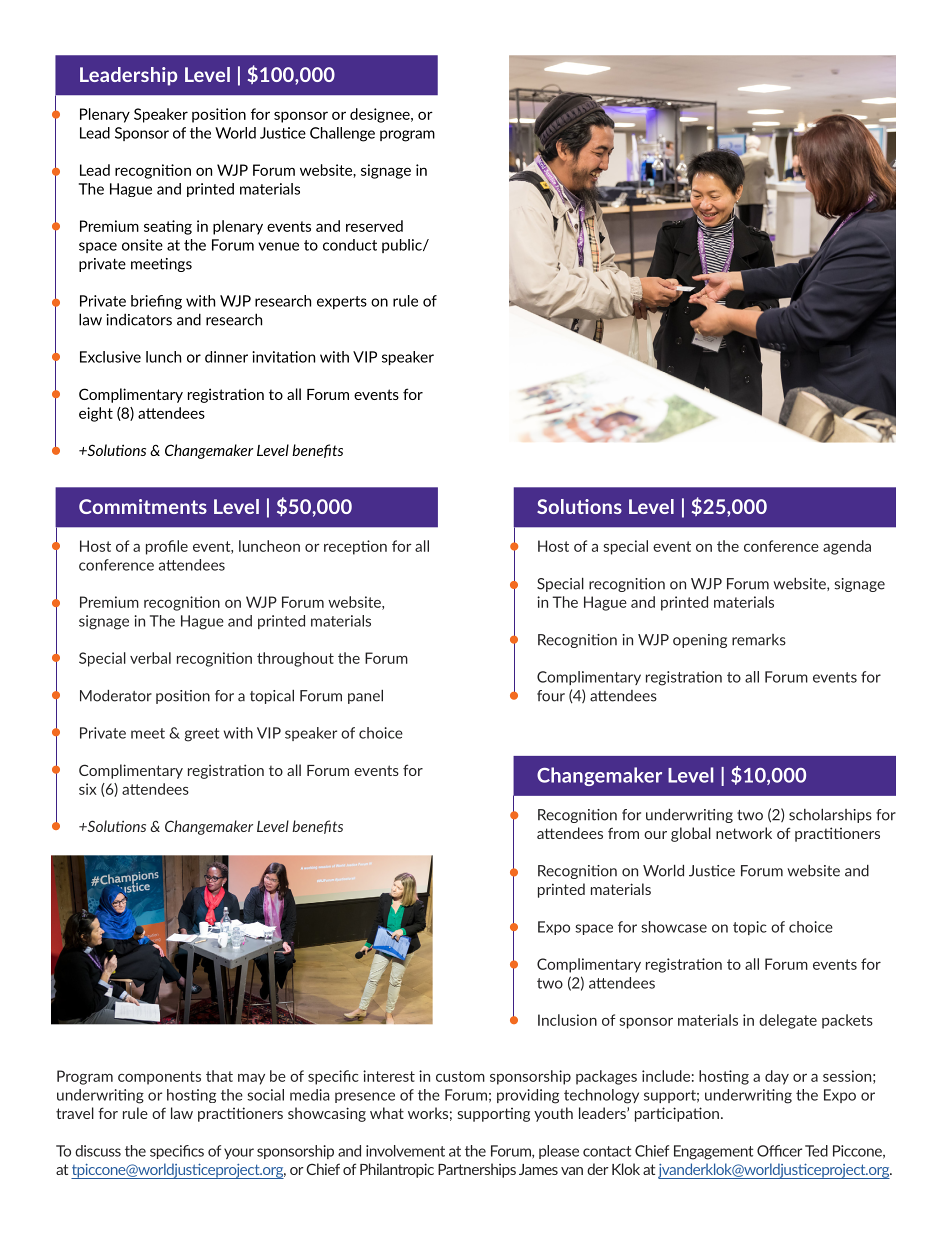 This screenshot has height=1233, width=952. What do you see at coordinates (283, 357) in the screenshot?
I see `invitation` at bounding box center [283, 357].
